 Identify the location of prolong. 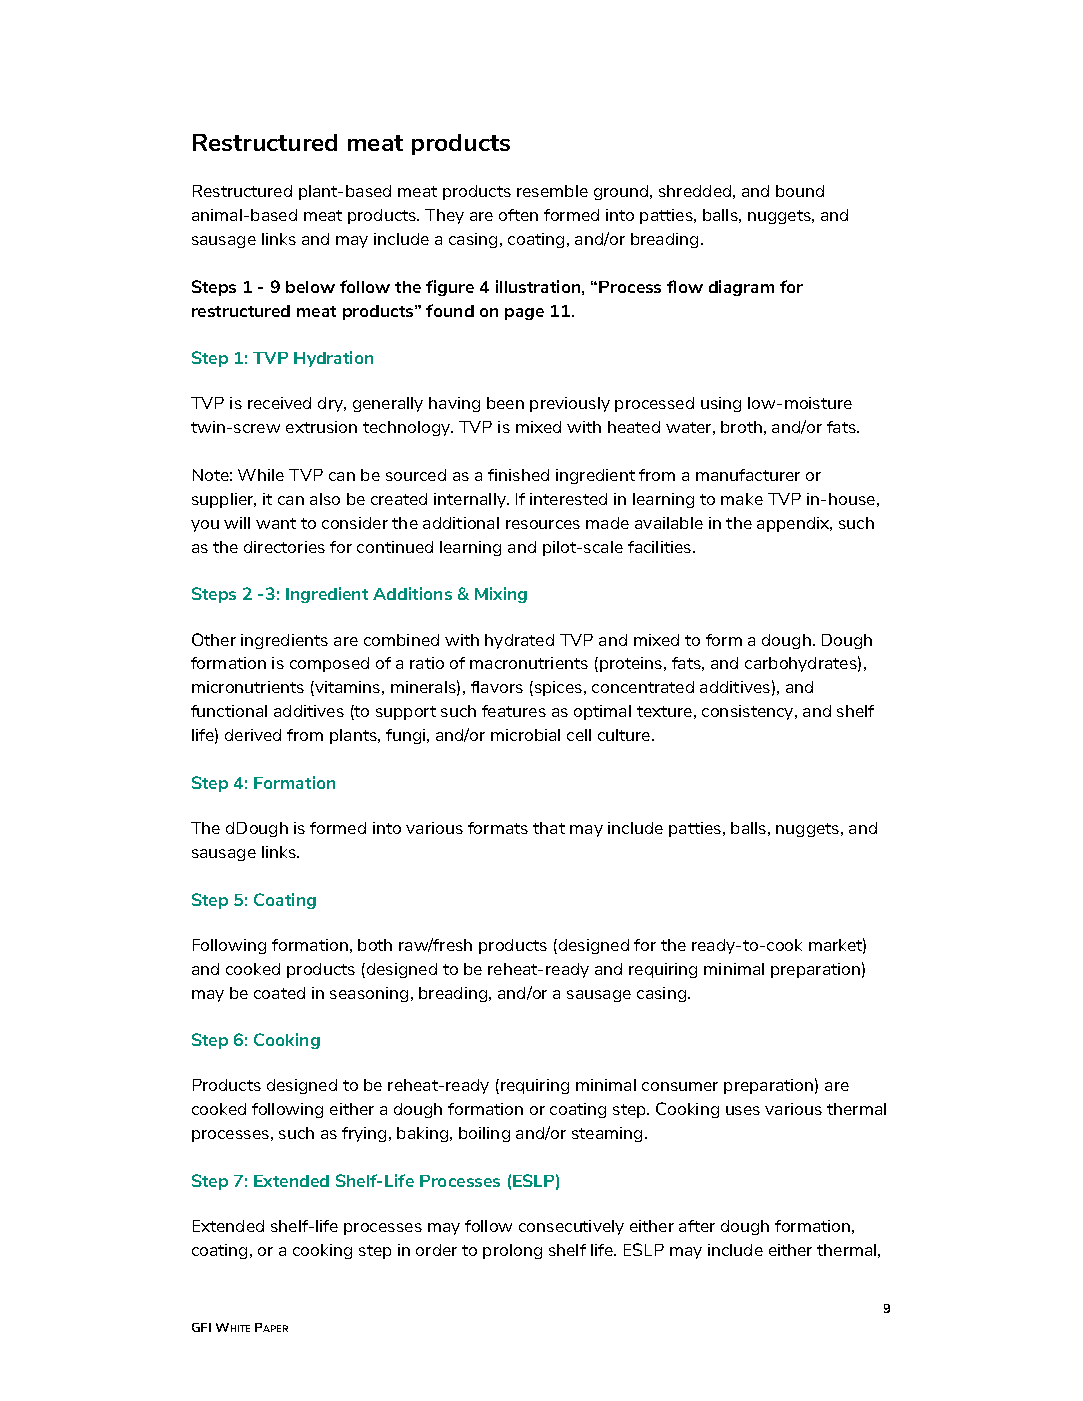
(512, 1251).
